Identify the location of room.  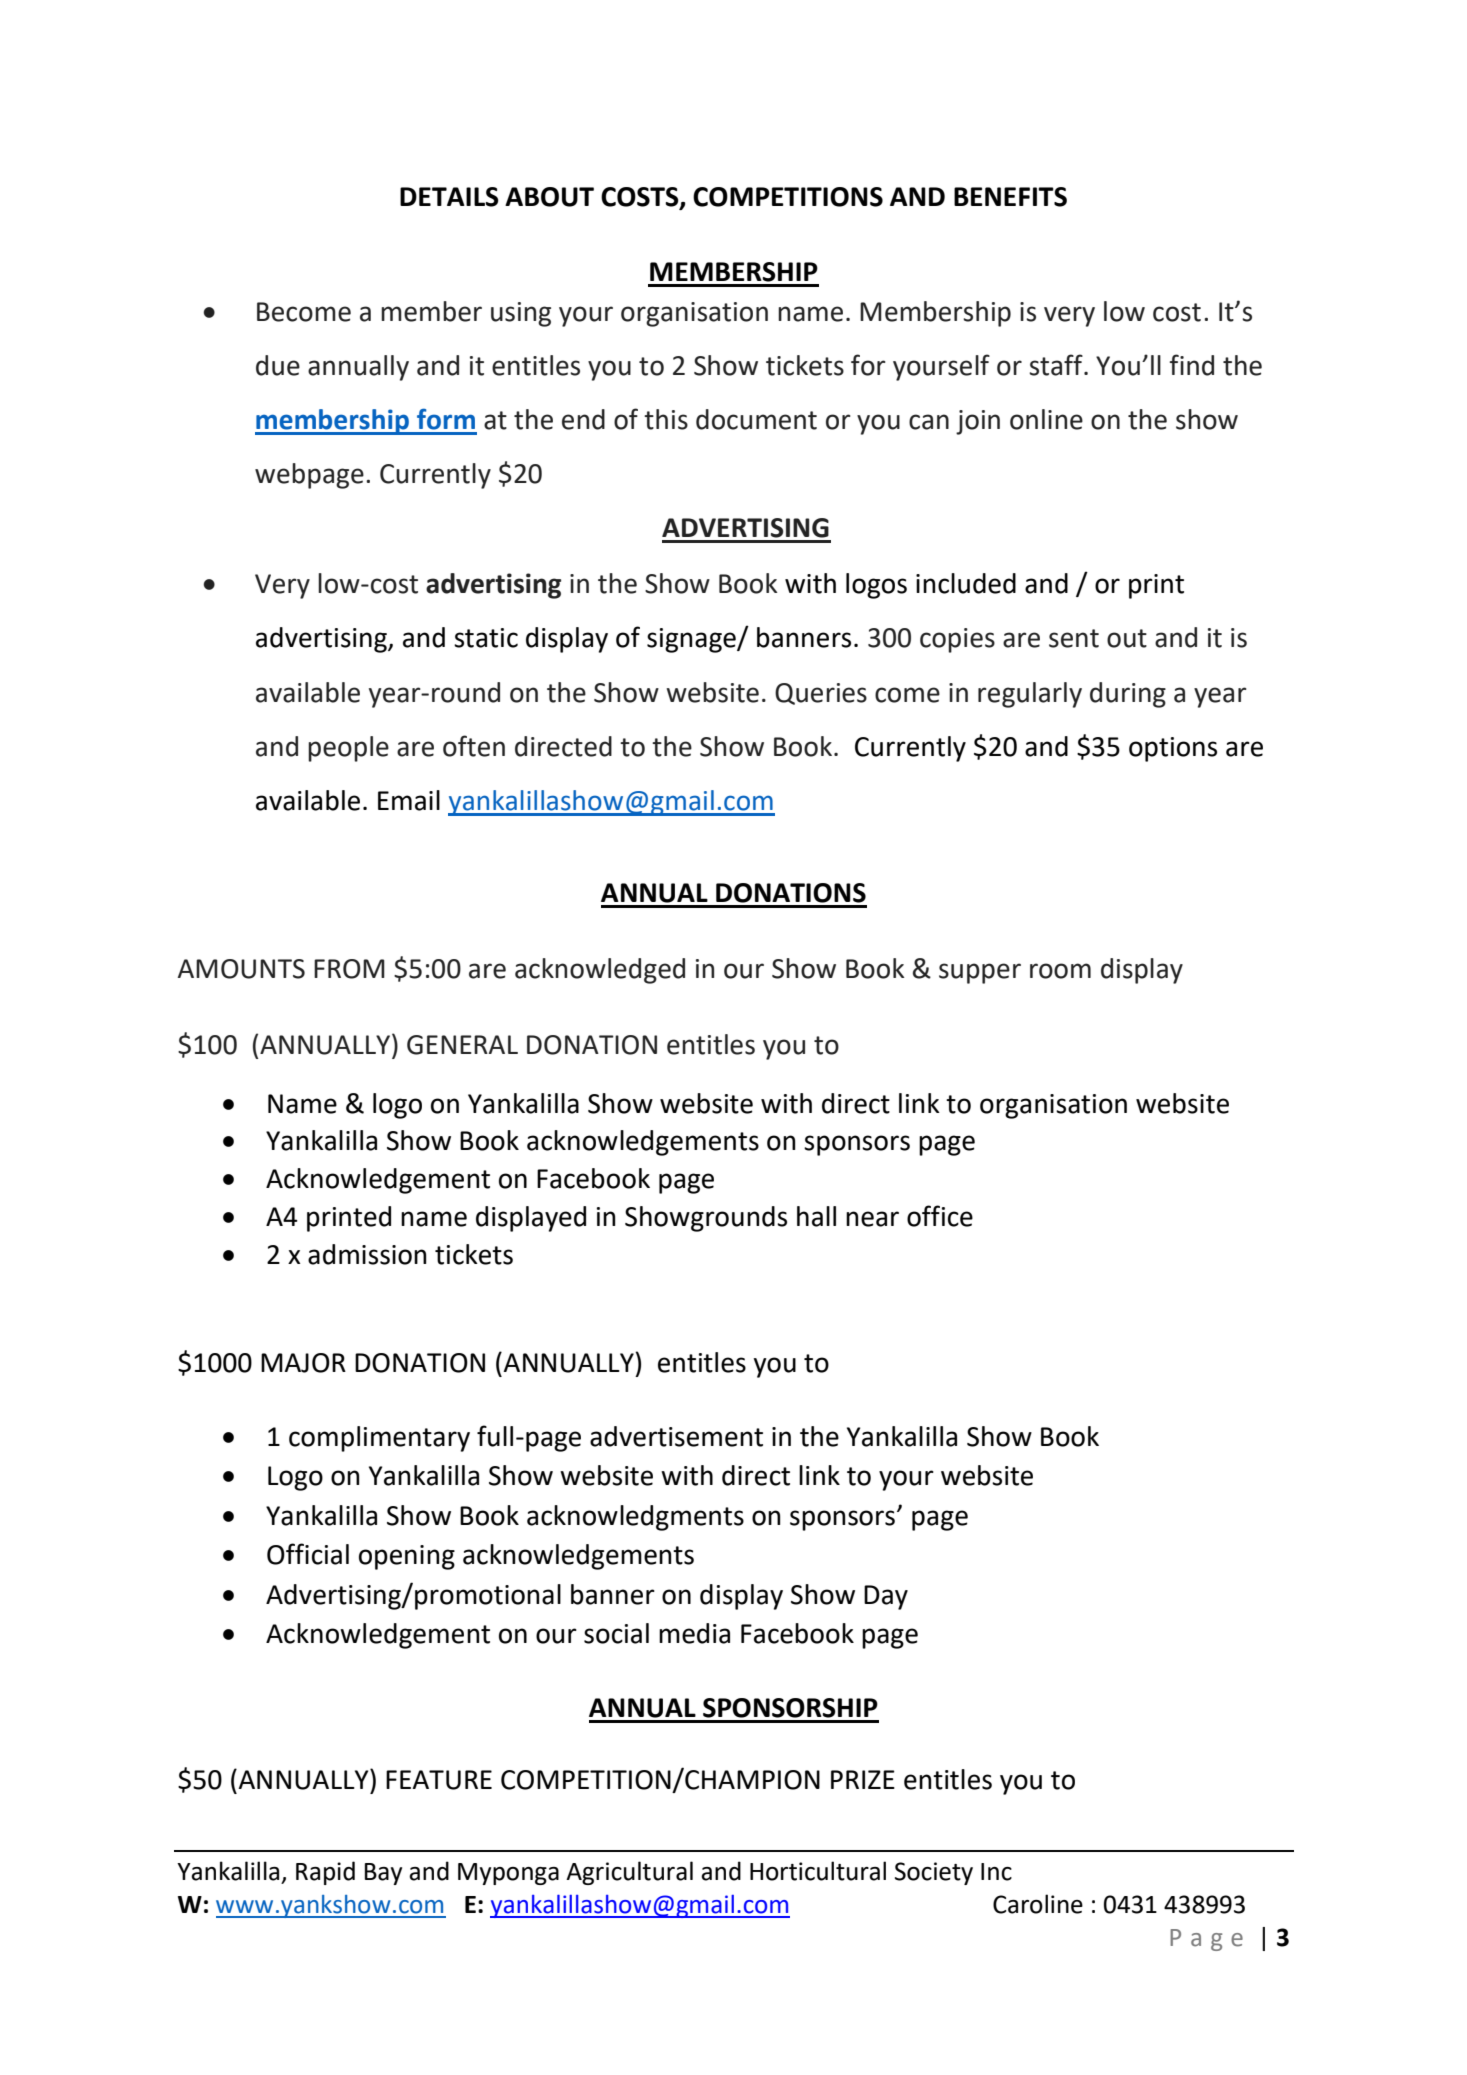
(1060, 971).
